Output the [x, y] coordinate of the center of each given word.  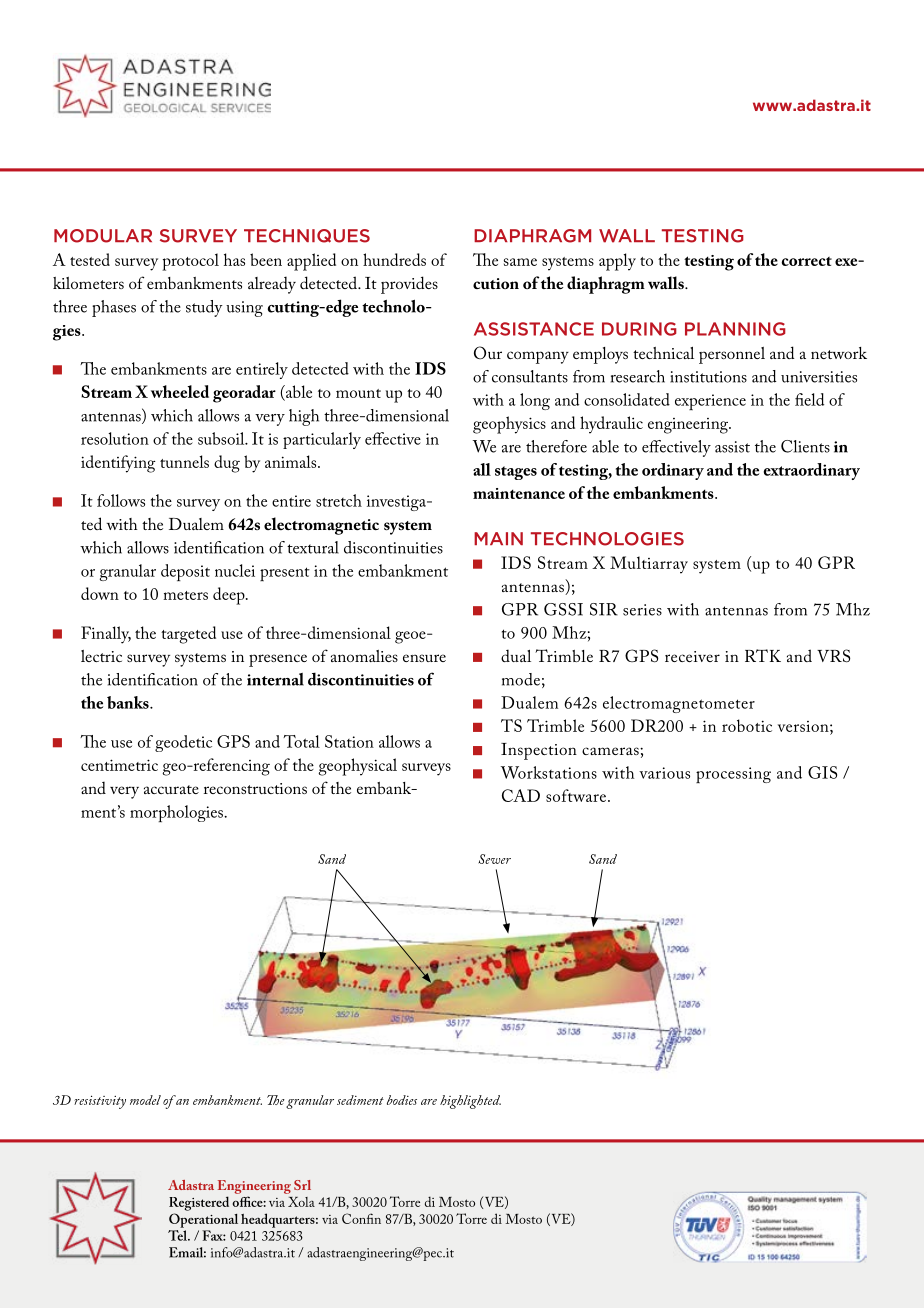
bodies [402, 1100]
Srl [302, 1185]
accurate [171, 789]
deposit [185, 572]
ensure [424, 658]
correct [806, 261]
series [642, 610]
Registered [199, 1203]
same [520, 262]
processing [733, 775]
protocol [190, 262]
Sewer [495, 859]
